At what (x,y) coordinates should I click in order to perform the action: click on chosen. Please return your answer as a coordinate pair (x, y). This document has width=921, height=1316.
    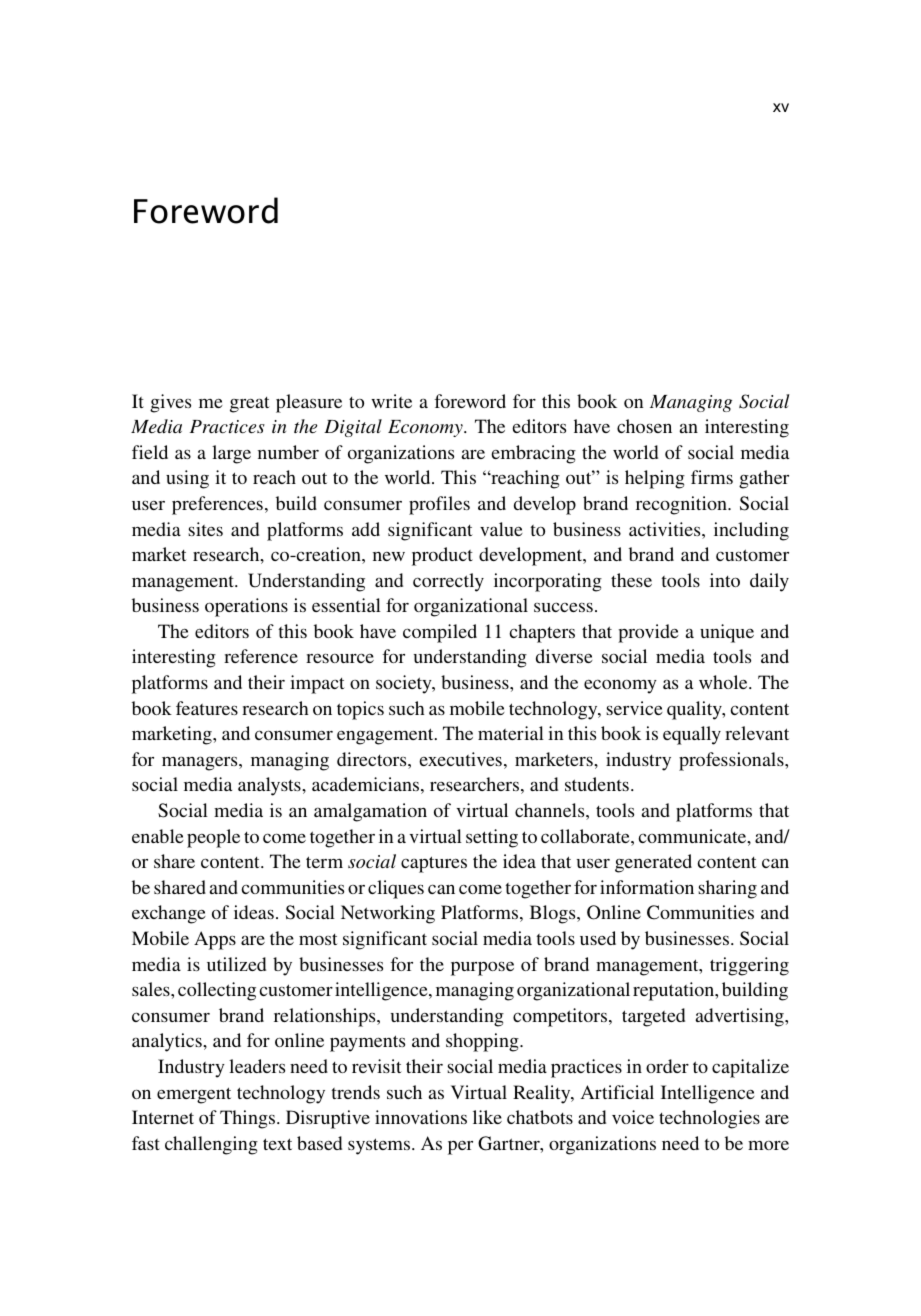
    Looking at the image, I should click on (644, 426).
